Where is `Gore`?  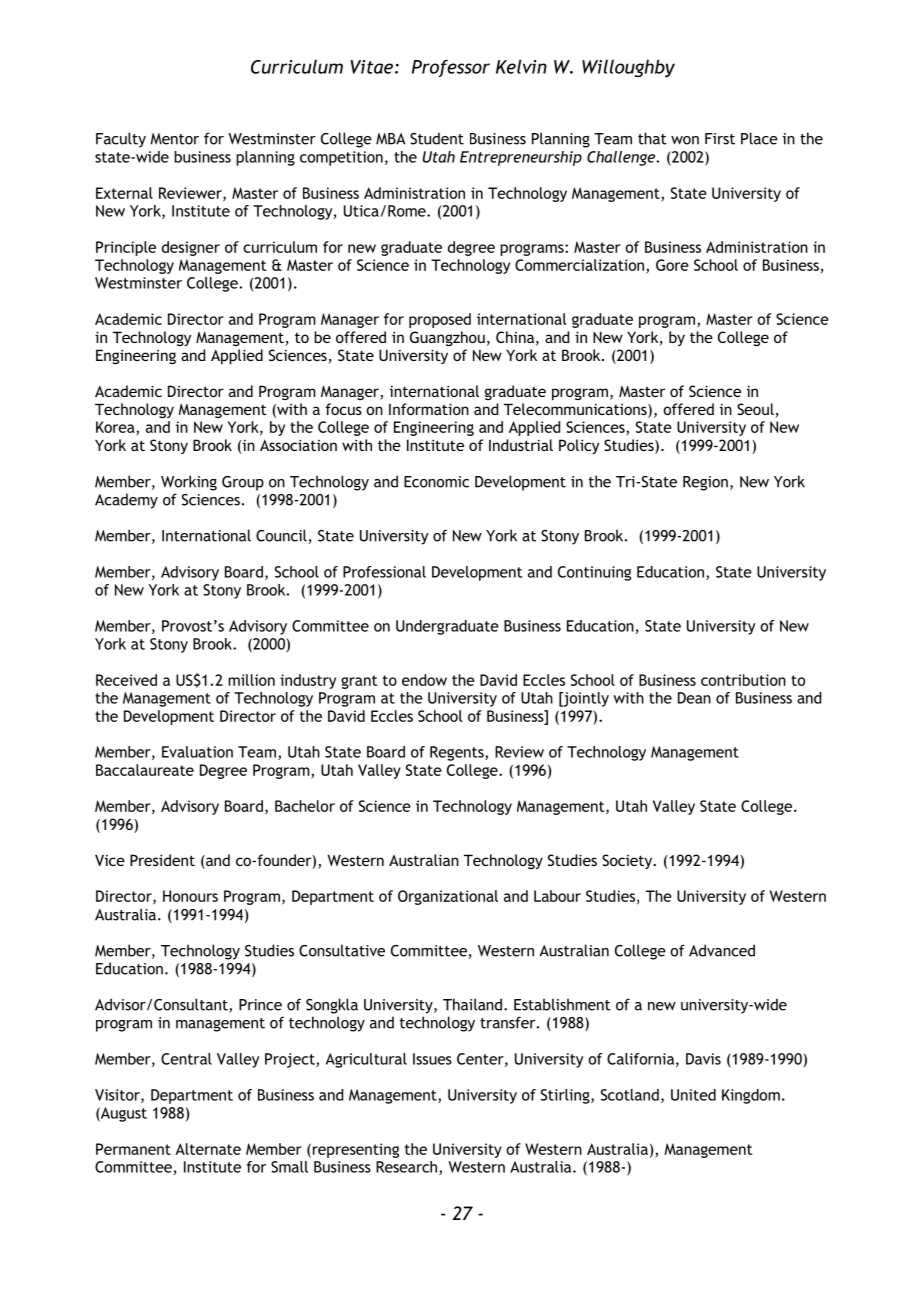
Gore is located at coordinates (672, 265).
